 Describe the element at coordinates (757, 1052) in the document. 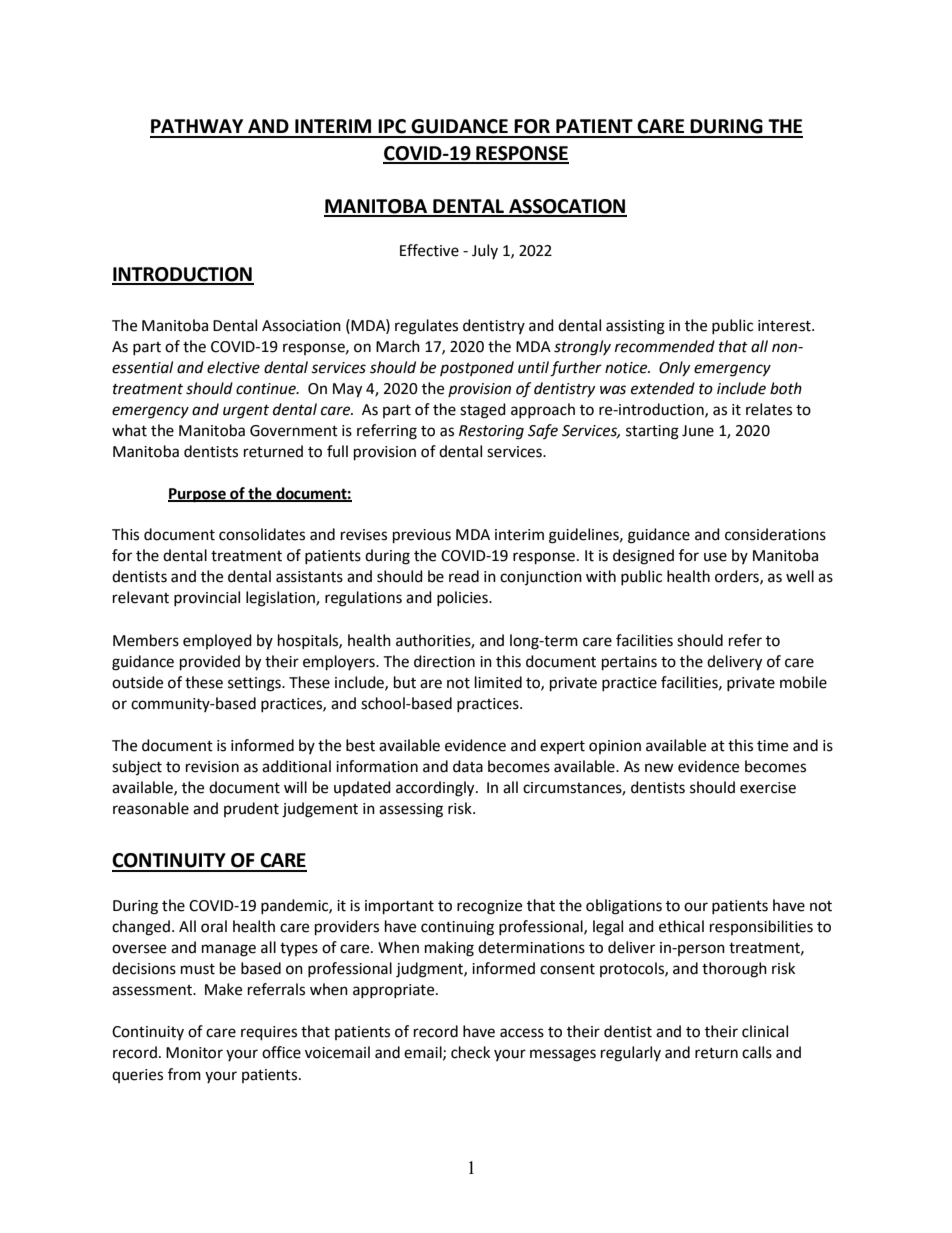

I see `calls` at that location.
